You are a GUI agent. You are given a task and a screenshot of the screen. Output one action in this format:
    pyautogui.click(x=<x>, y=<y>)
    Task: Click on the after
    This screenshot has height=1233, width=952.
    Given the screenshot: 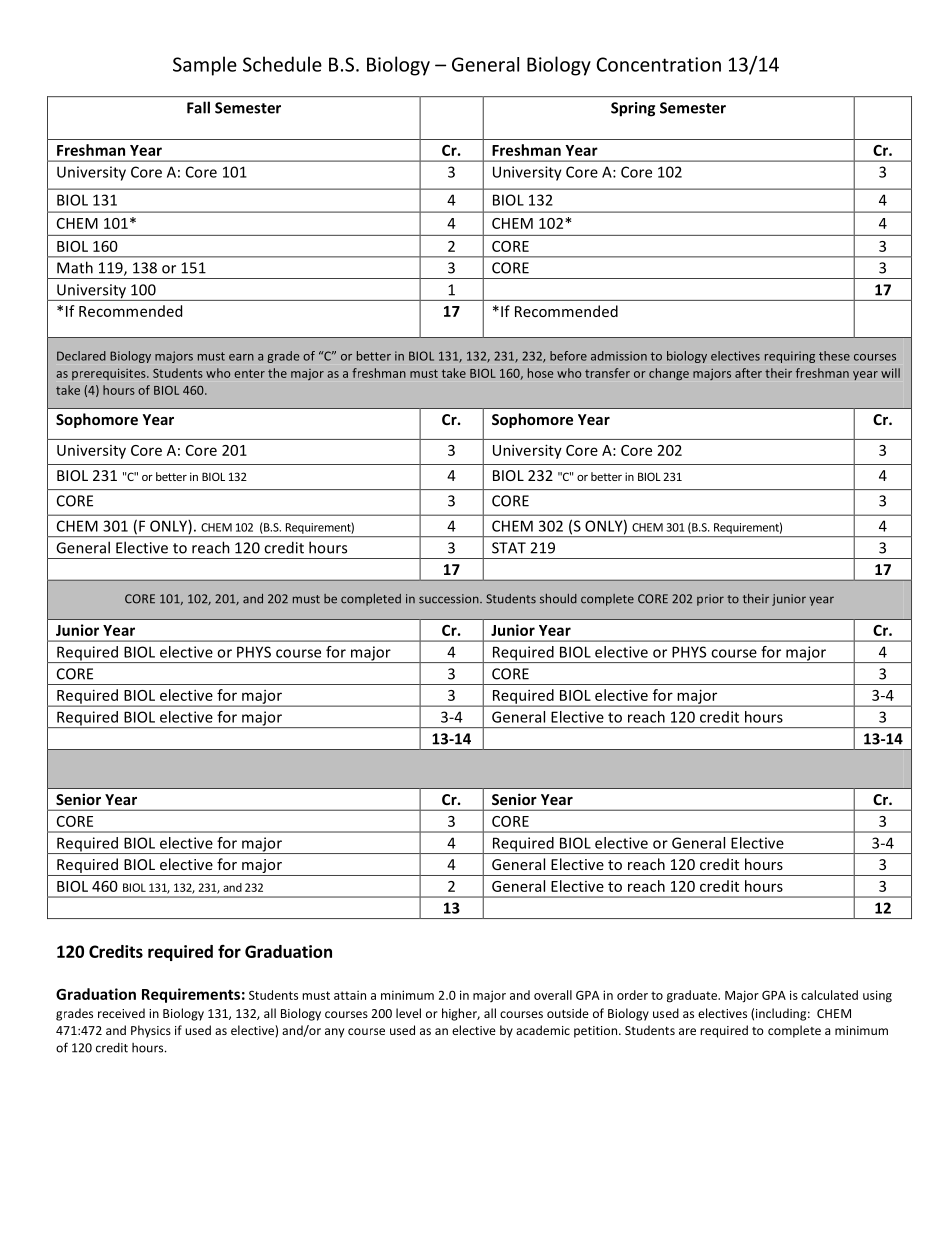 What is the action you would take?
    pyautogui.click(x=748, y=373)
